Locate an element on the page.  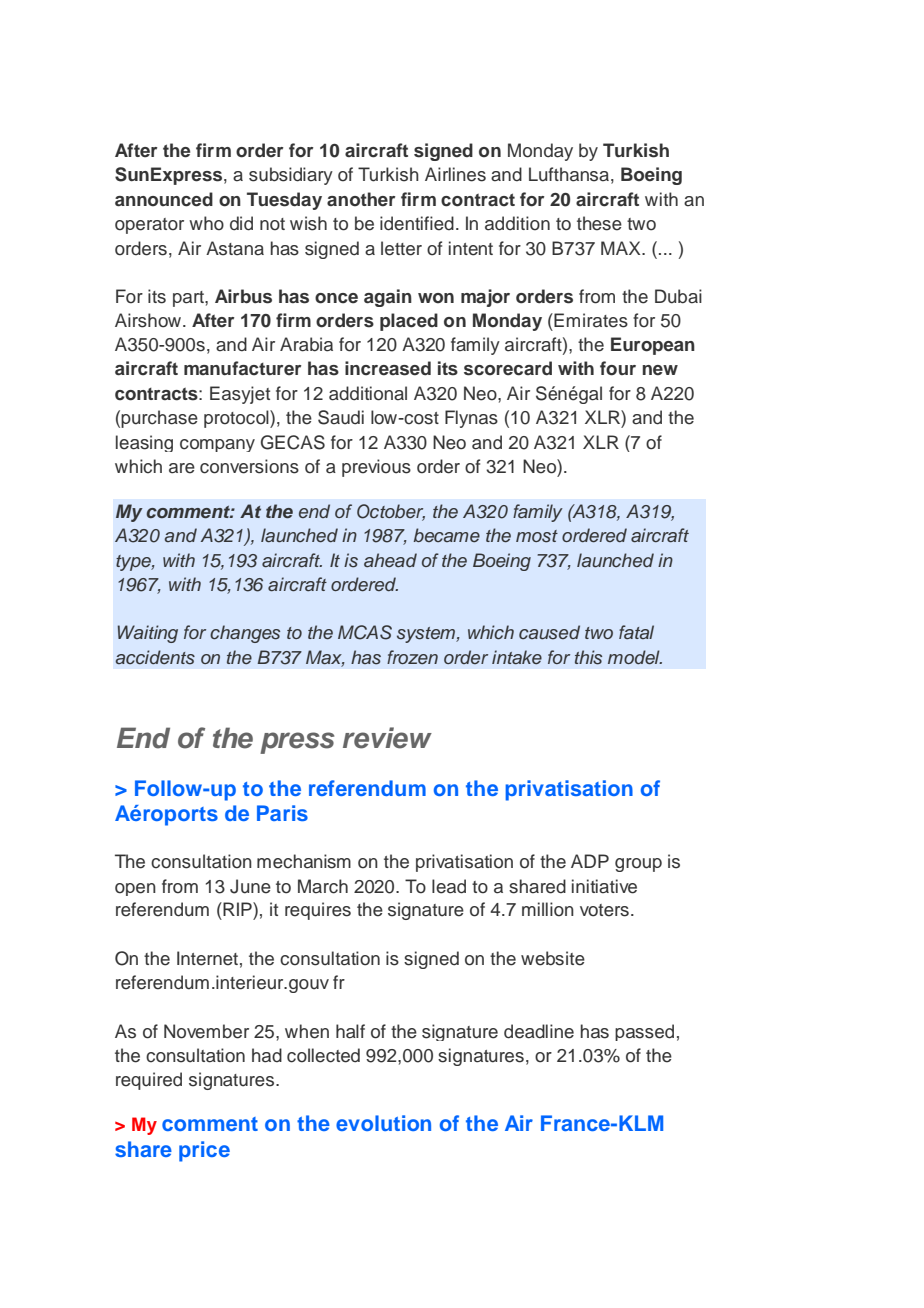
identified is located at coordinates (417, 223).
